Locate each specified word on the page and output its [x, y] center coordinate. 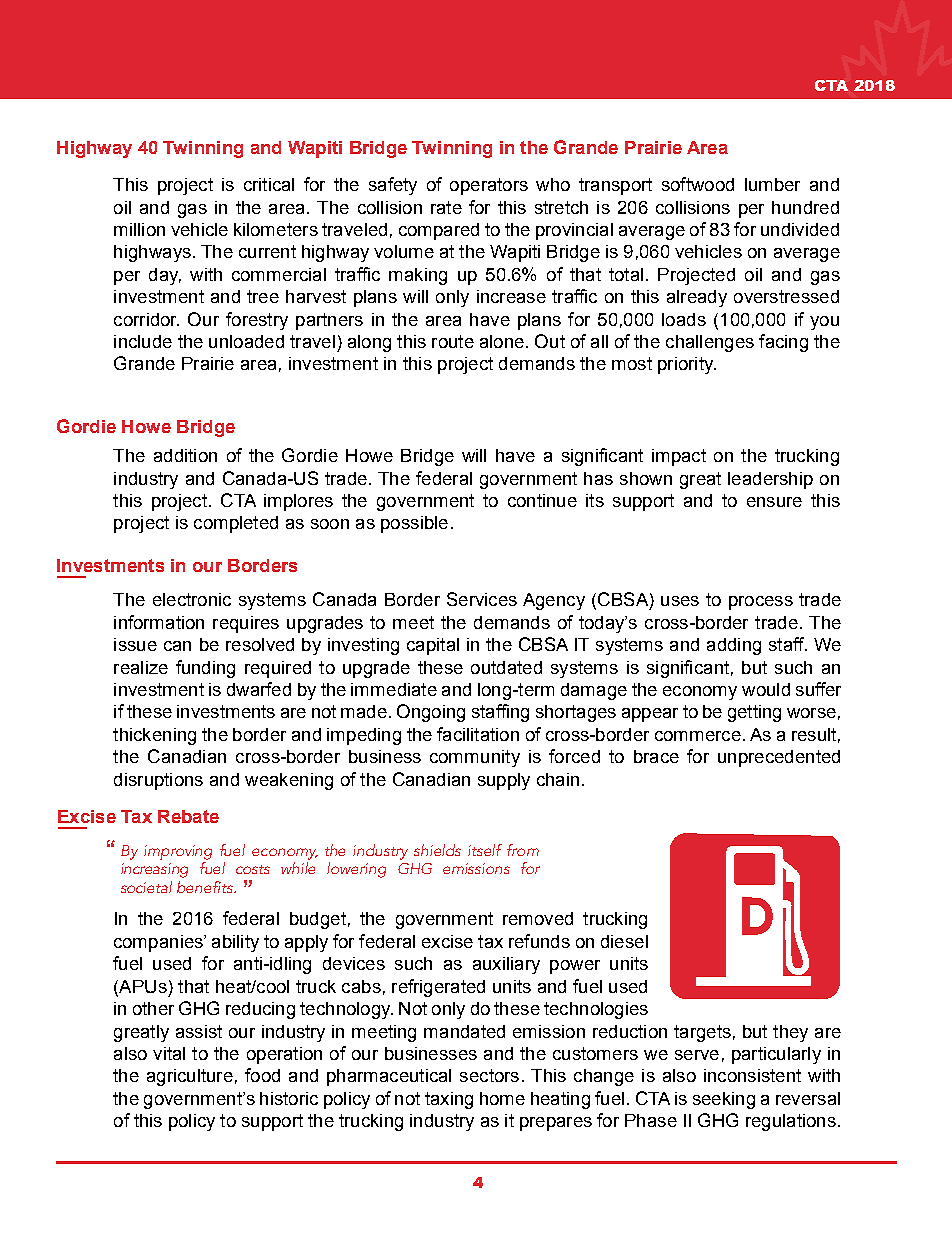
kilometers [276, 229]
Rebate [188, 816]
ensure [774, 502]
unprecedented [779, 758]
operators [489, 186]
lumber [772, 184]
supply [504, 781]
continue [542, 500]
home [502, 1098]
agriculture [190, 1077]
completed [236, 524]
